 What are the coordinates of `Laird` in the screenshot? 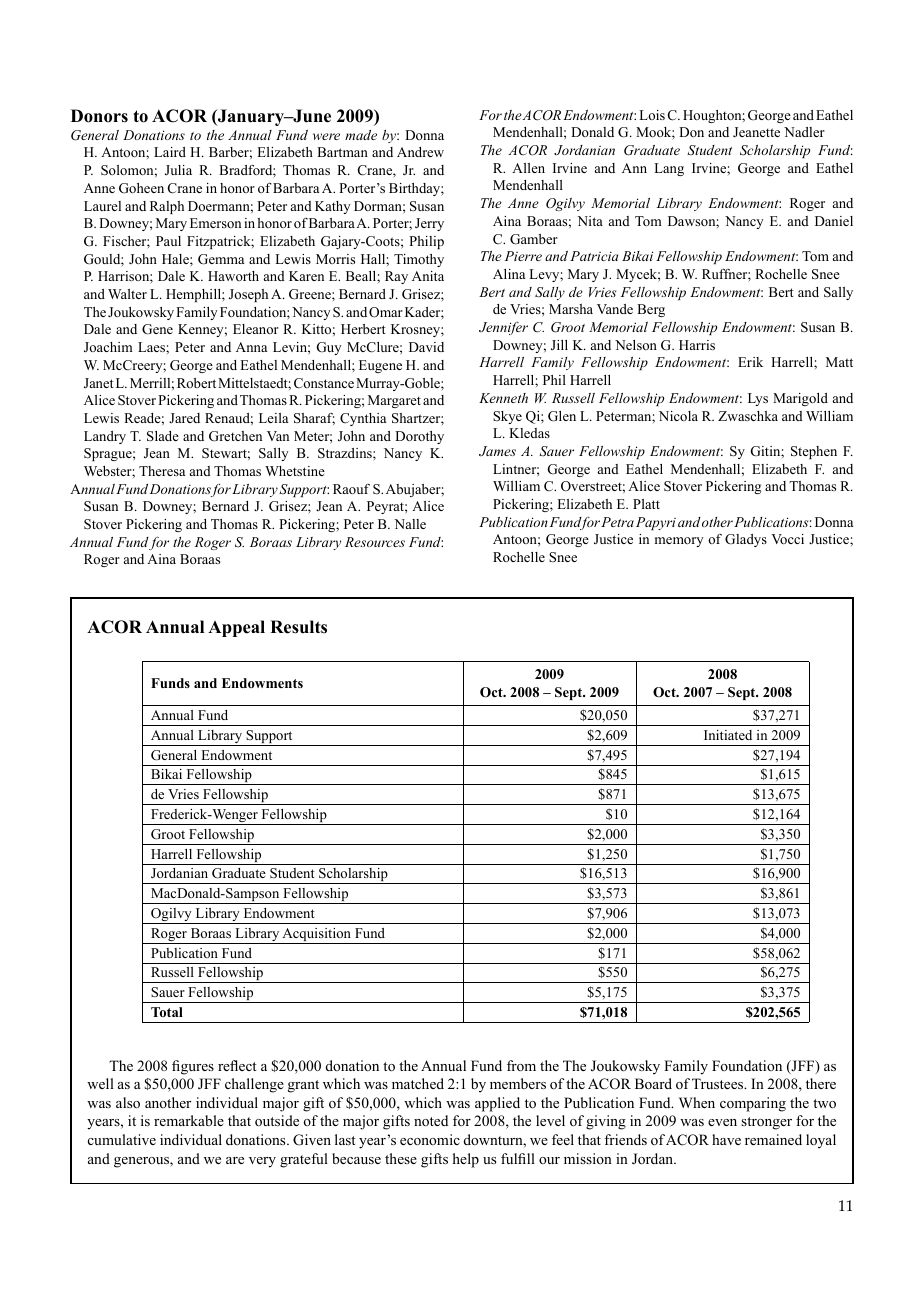 It's located at (170, 152).
